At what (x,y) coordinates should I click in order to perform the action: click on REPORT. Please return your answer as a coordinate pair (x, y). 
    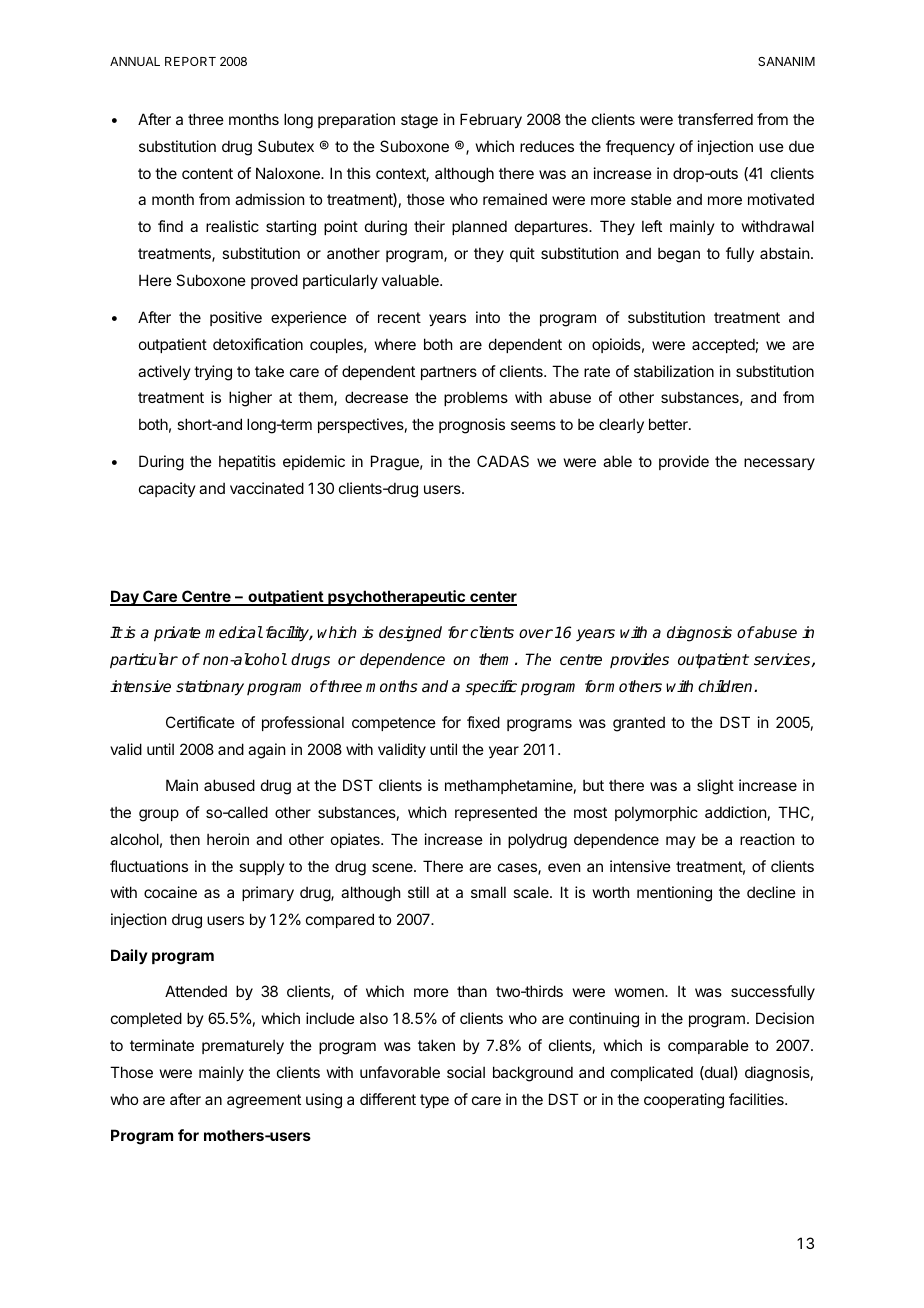
    Looking at the image, I should click on (190, 61).
